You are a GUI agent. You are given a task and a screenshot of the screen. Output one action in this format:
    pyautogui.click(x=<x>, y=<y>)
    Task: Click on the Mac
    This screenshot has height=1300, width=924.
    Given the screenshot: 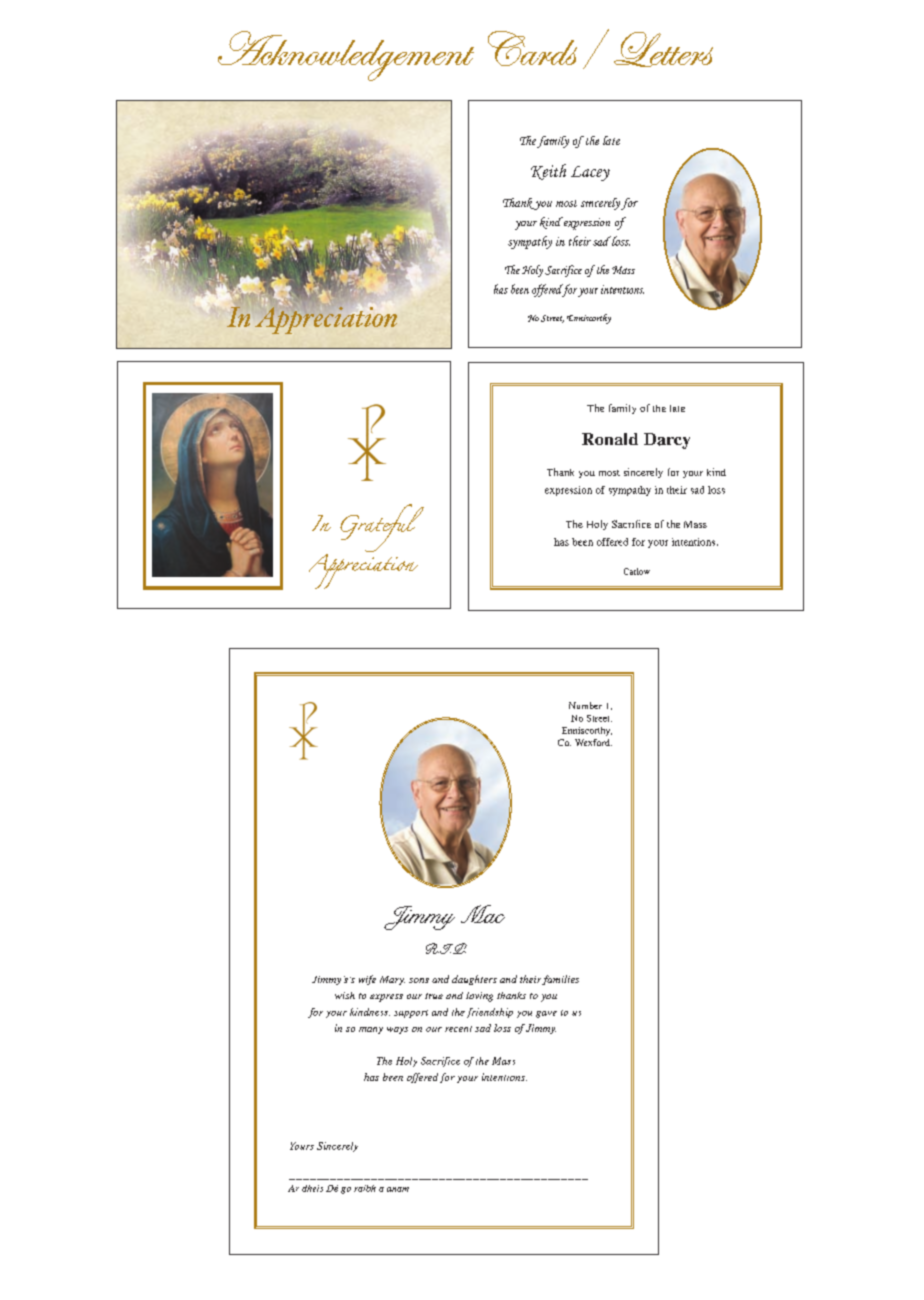 What is the action you would take?
    pyautogui.click(x=483, y=914)
